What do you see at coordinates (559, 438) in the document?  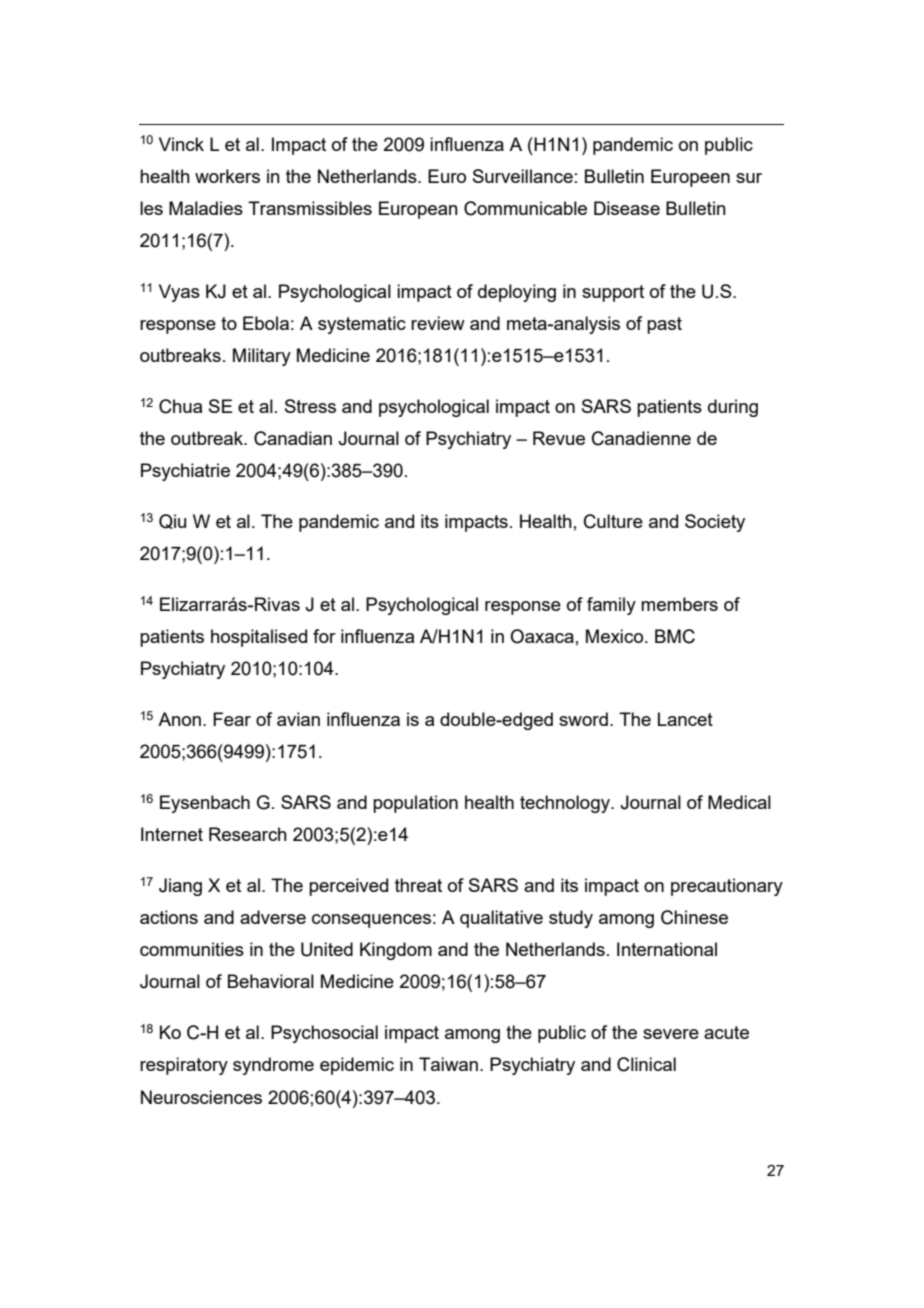 I see `Revue` at bounding box center [559, 438].
